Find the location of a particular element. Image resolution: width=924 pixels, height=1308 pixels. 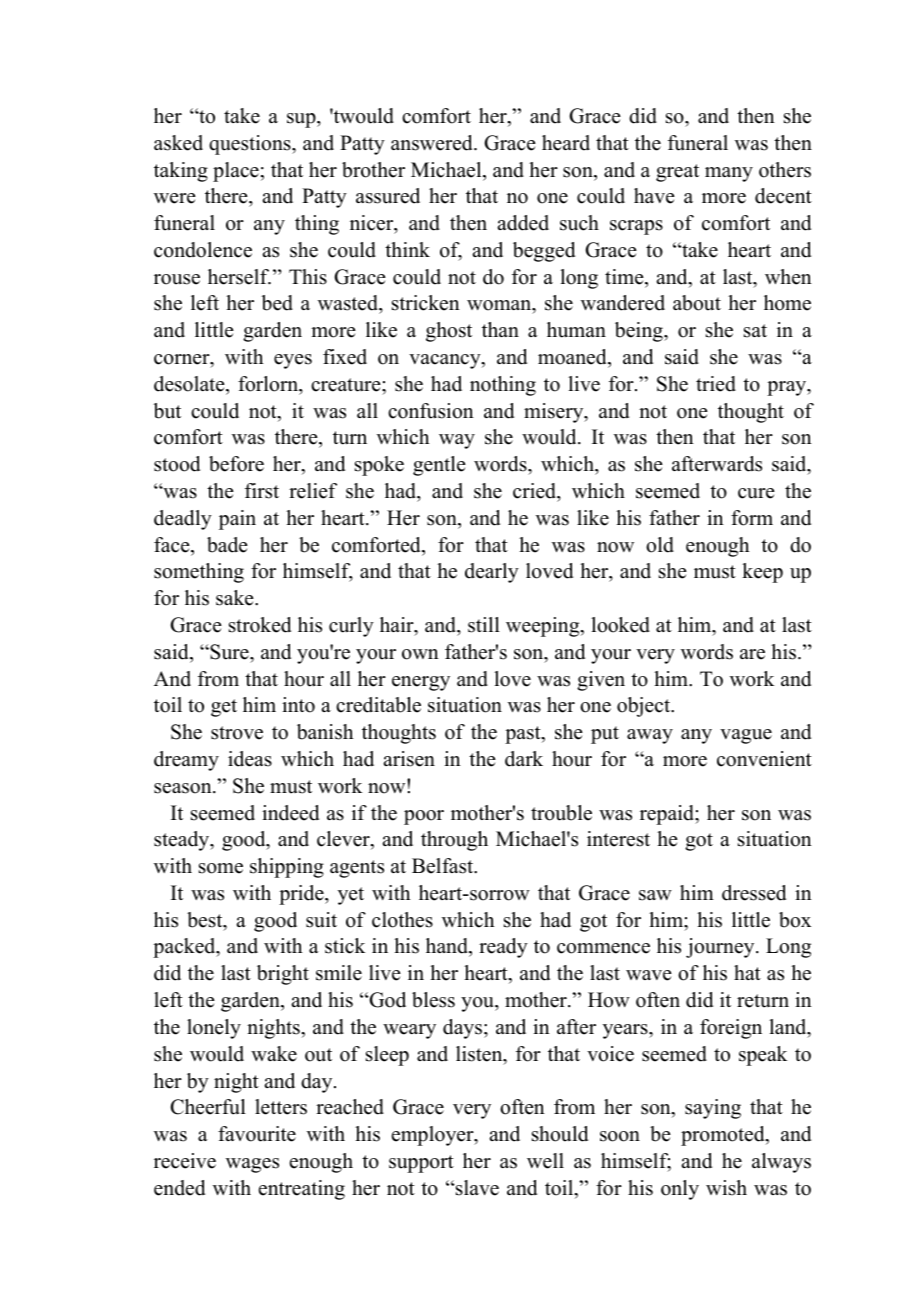

added is located at coordinates (523, 223).
